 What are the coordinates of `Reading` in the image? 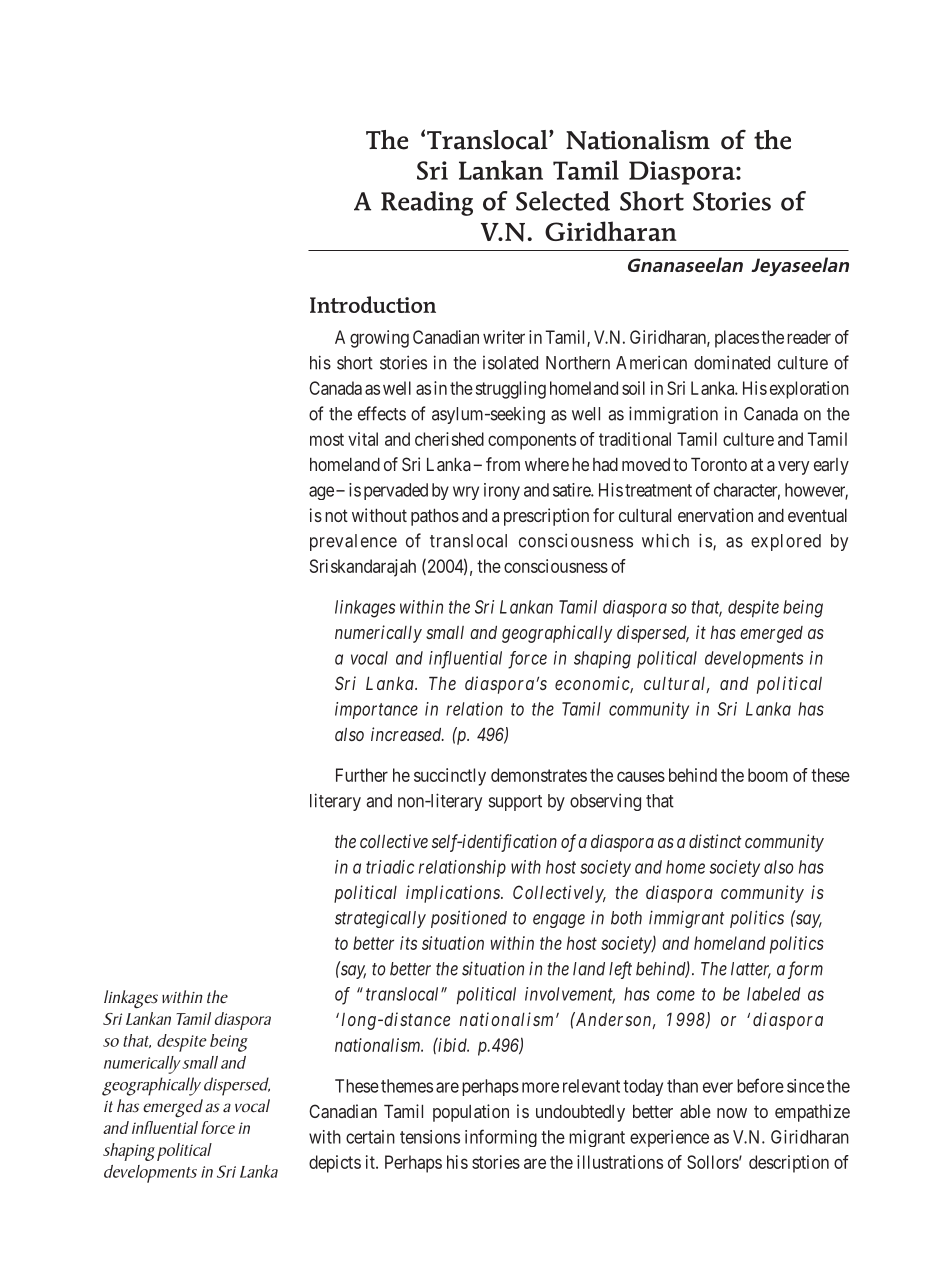 It's located at (427, 203).
